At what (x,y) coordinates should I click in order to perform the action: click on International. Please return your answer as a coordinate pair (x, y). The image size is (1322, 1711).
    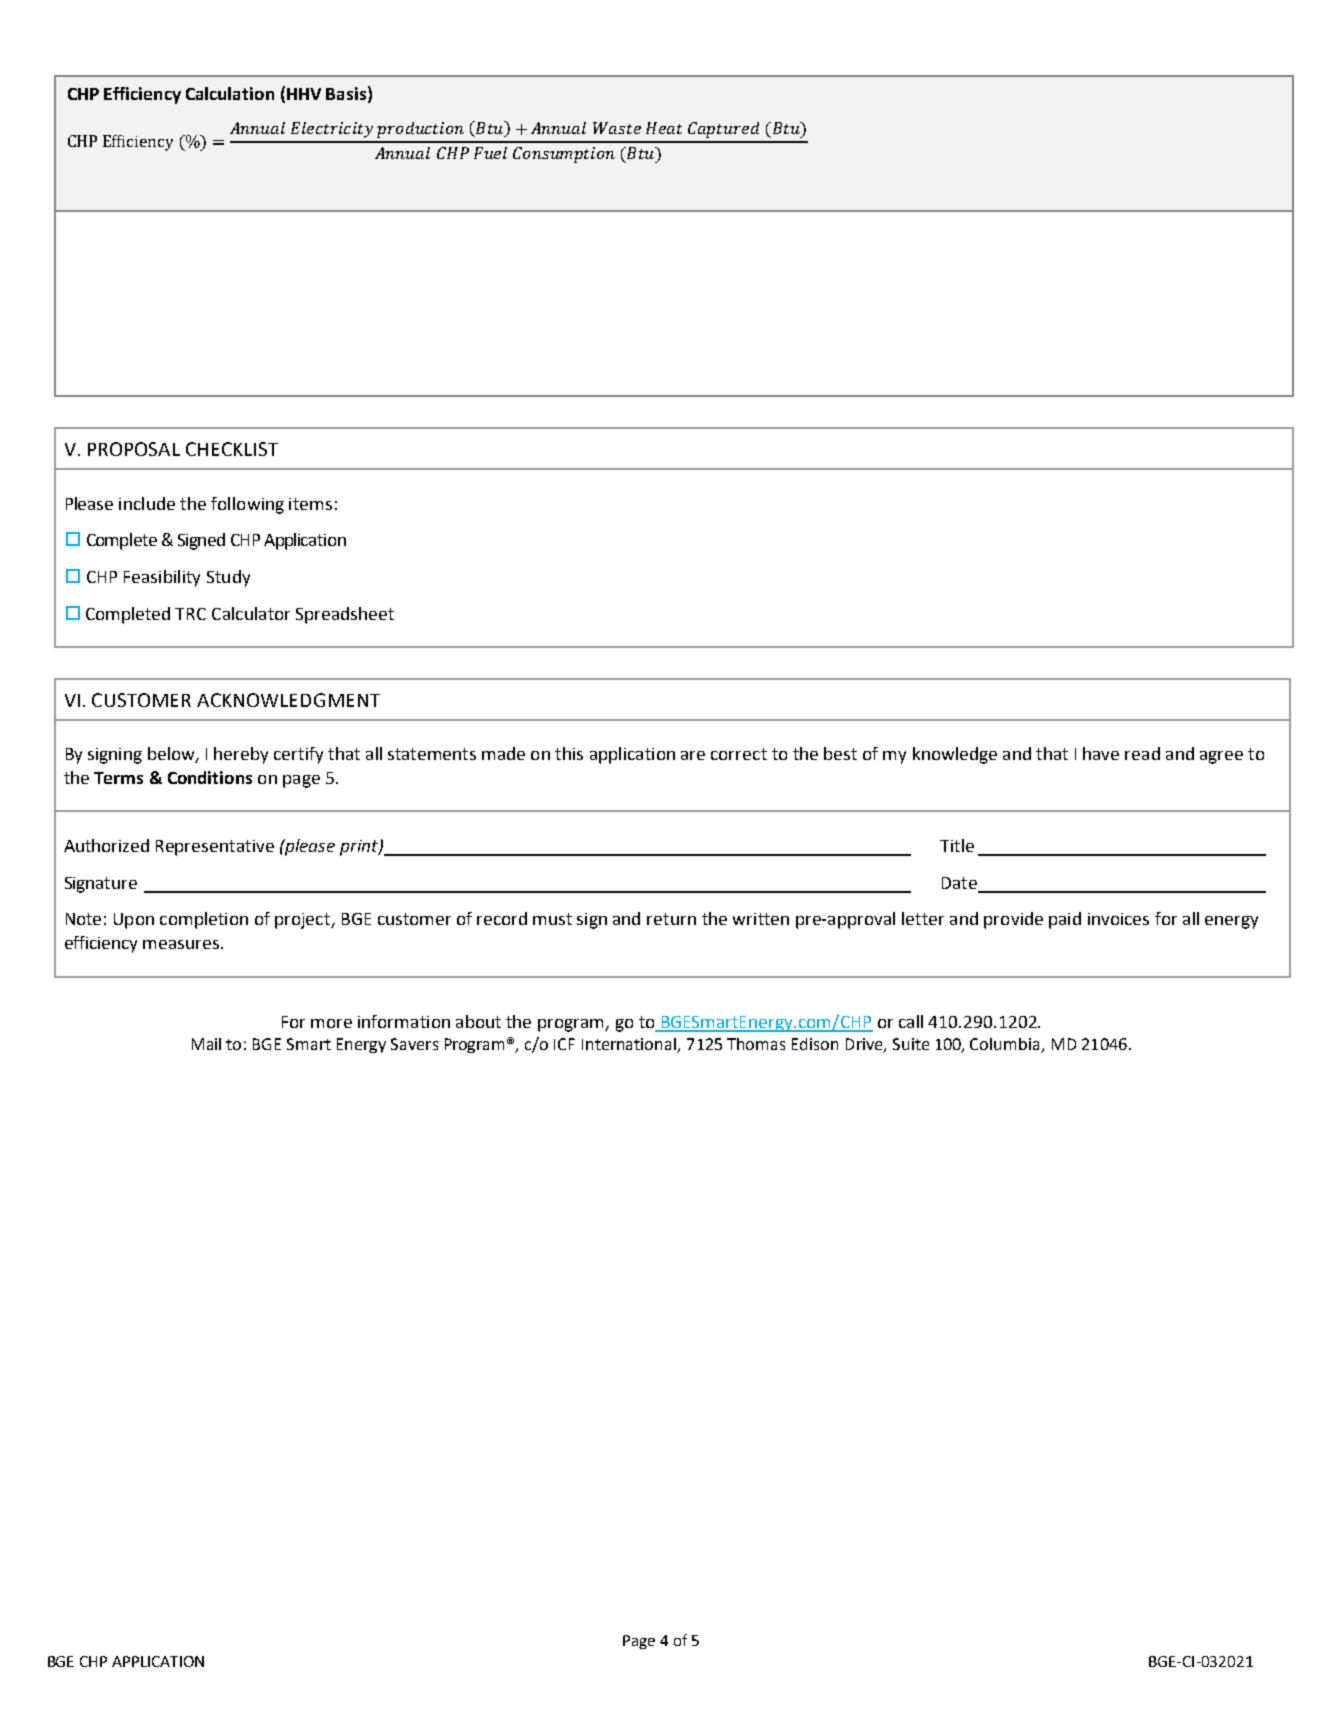
    Looking at the image, I should click on (630, 1045).
